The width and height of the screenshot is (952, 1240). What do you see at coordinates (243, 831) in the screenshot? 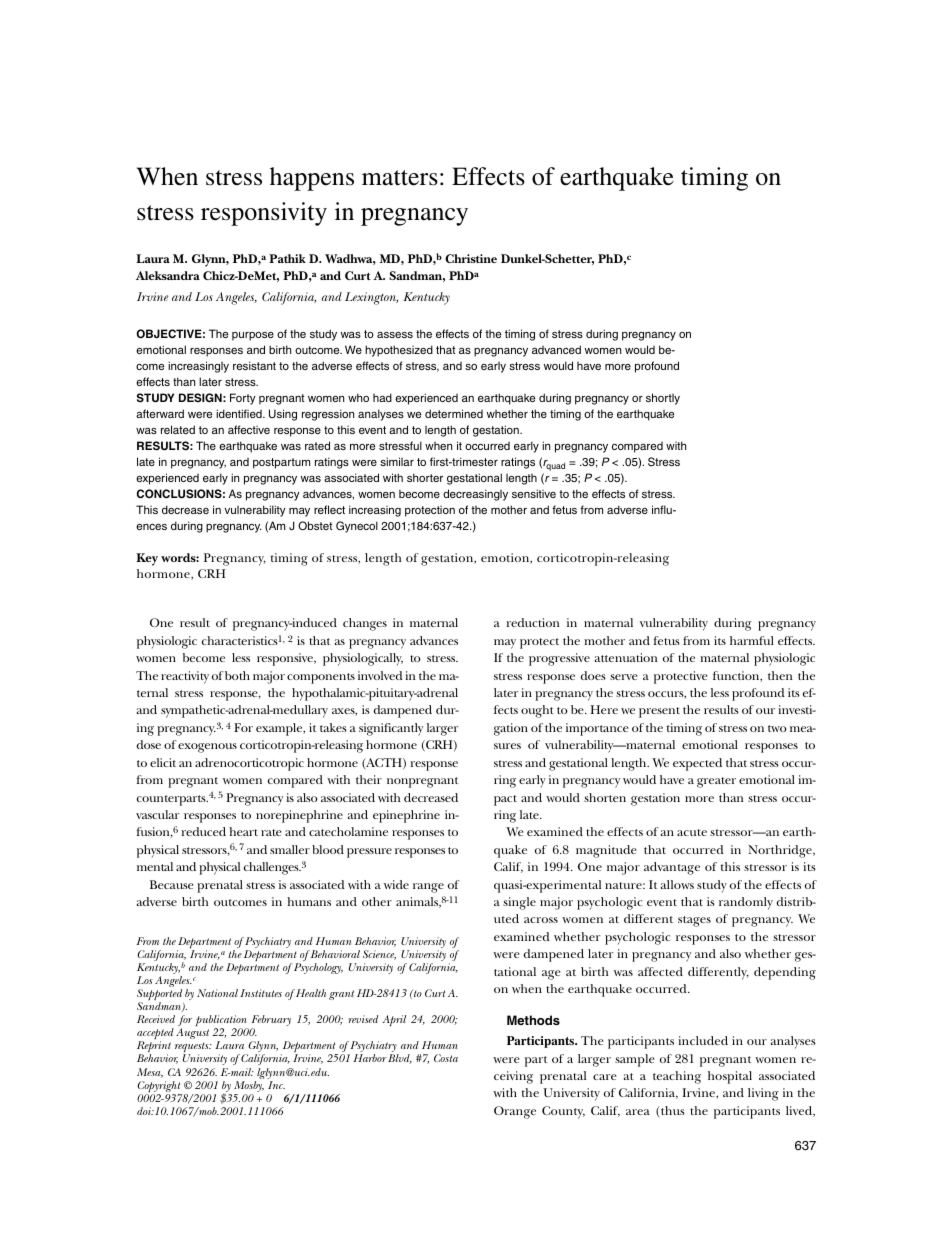
I see `heart` at bounding box center [243, 831].
